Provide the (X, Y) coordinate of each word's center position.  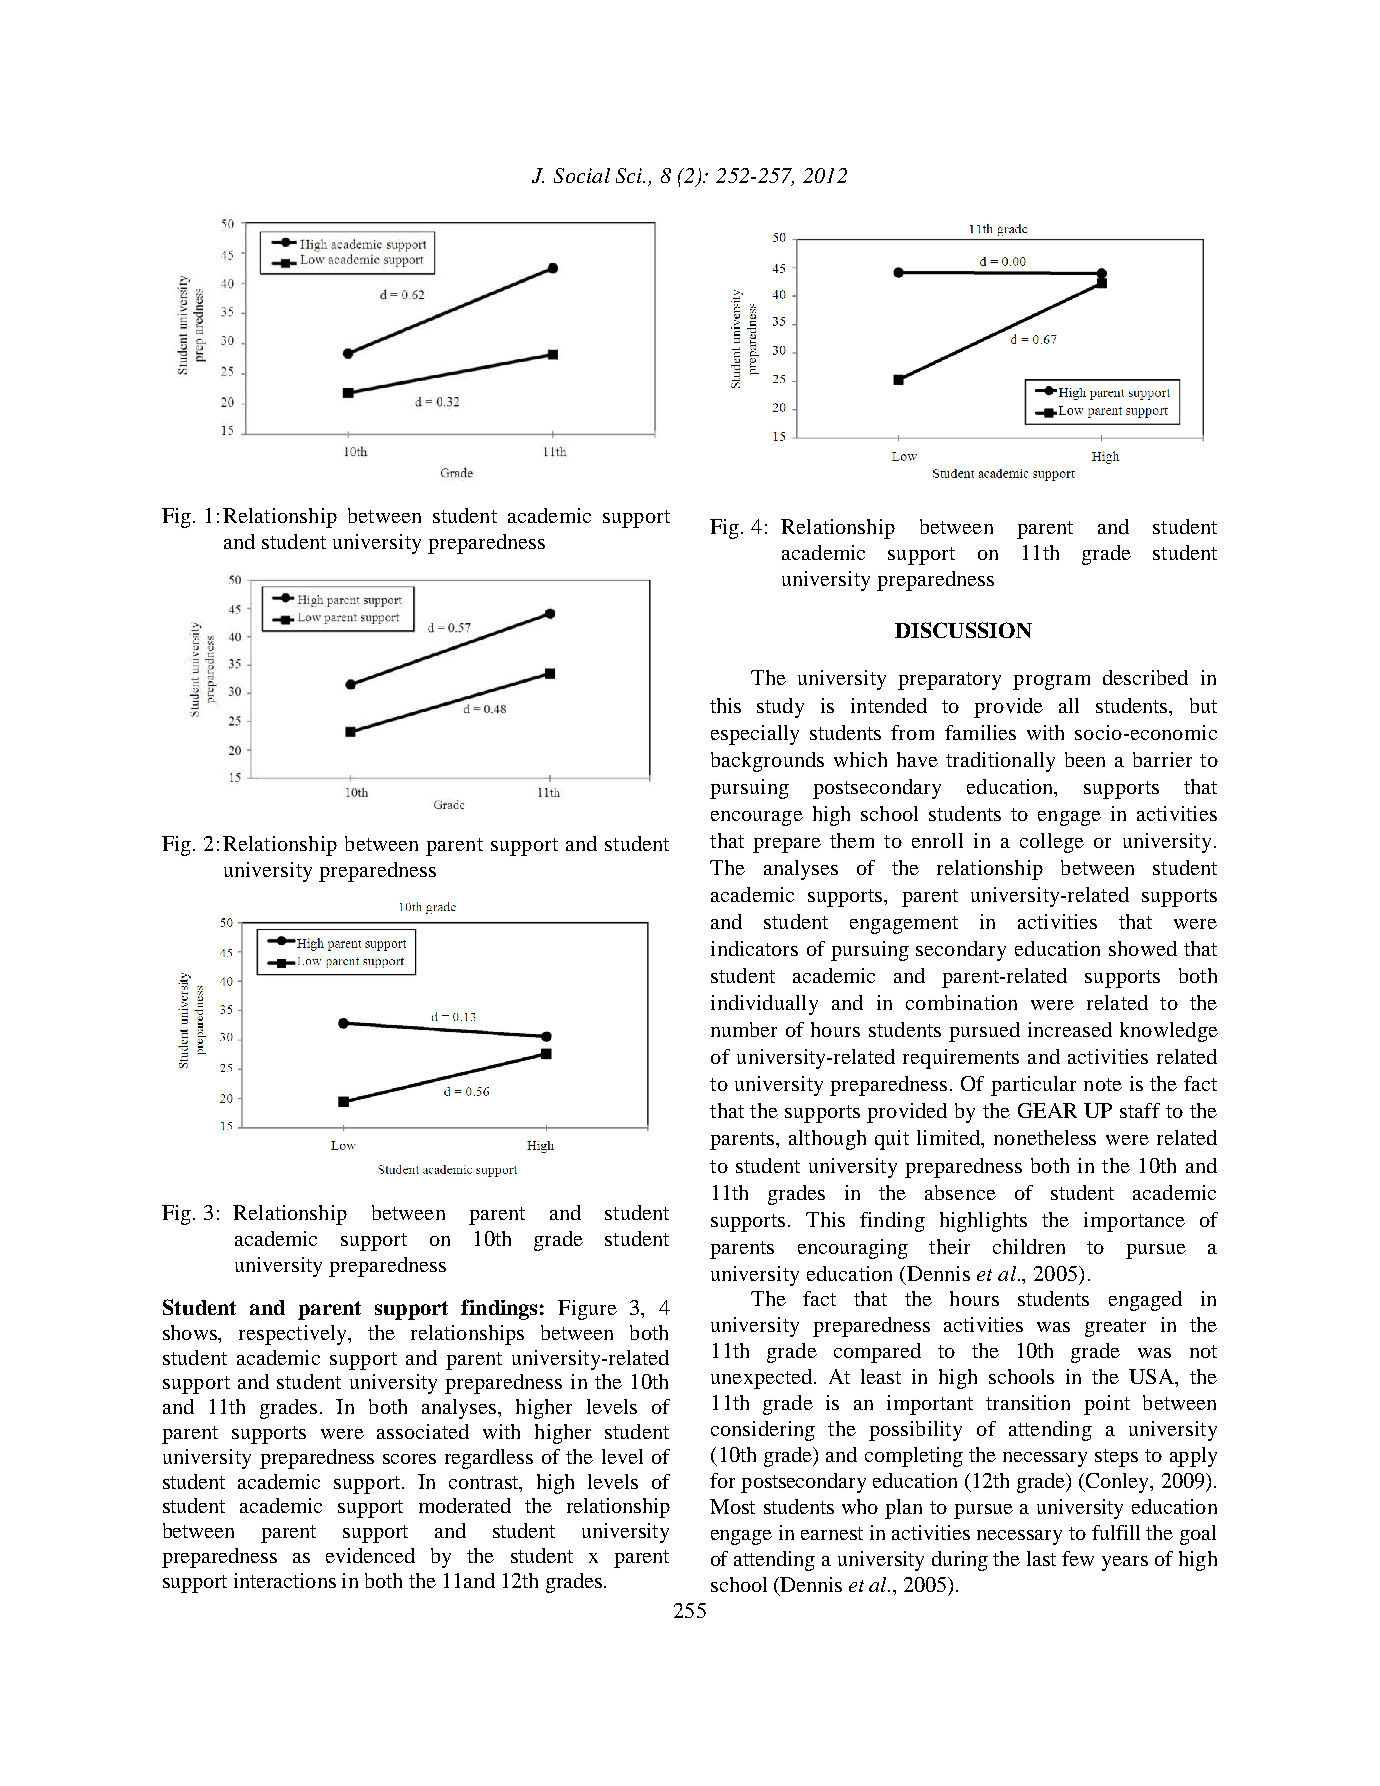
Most (732, 1506)
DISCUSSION (963, 630)
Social (582, 175)
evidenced (370, 1555)
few (1078, 1558)
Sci (630, 175)
